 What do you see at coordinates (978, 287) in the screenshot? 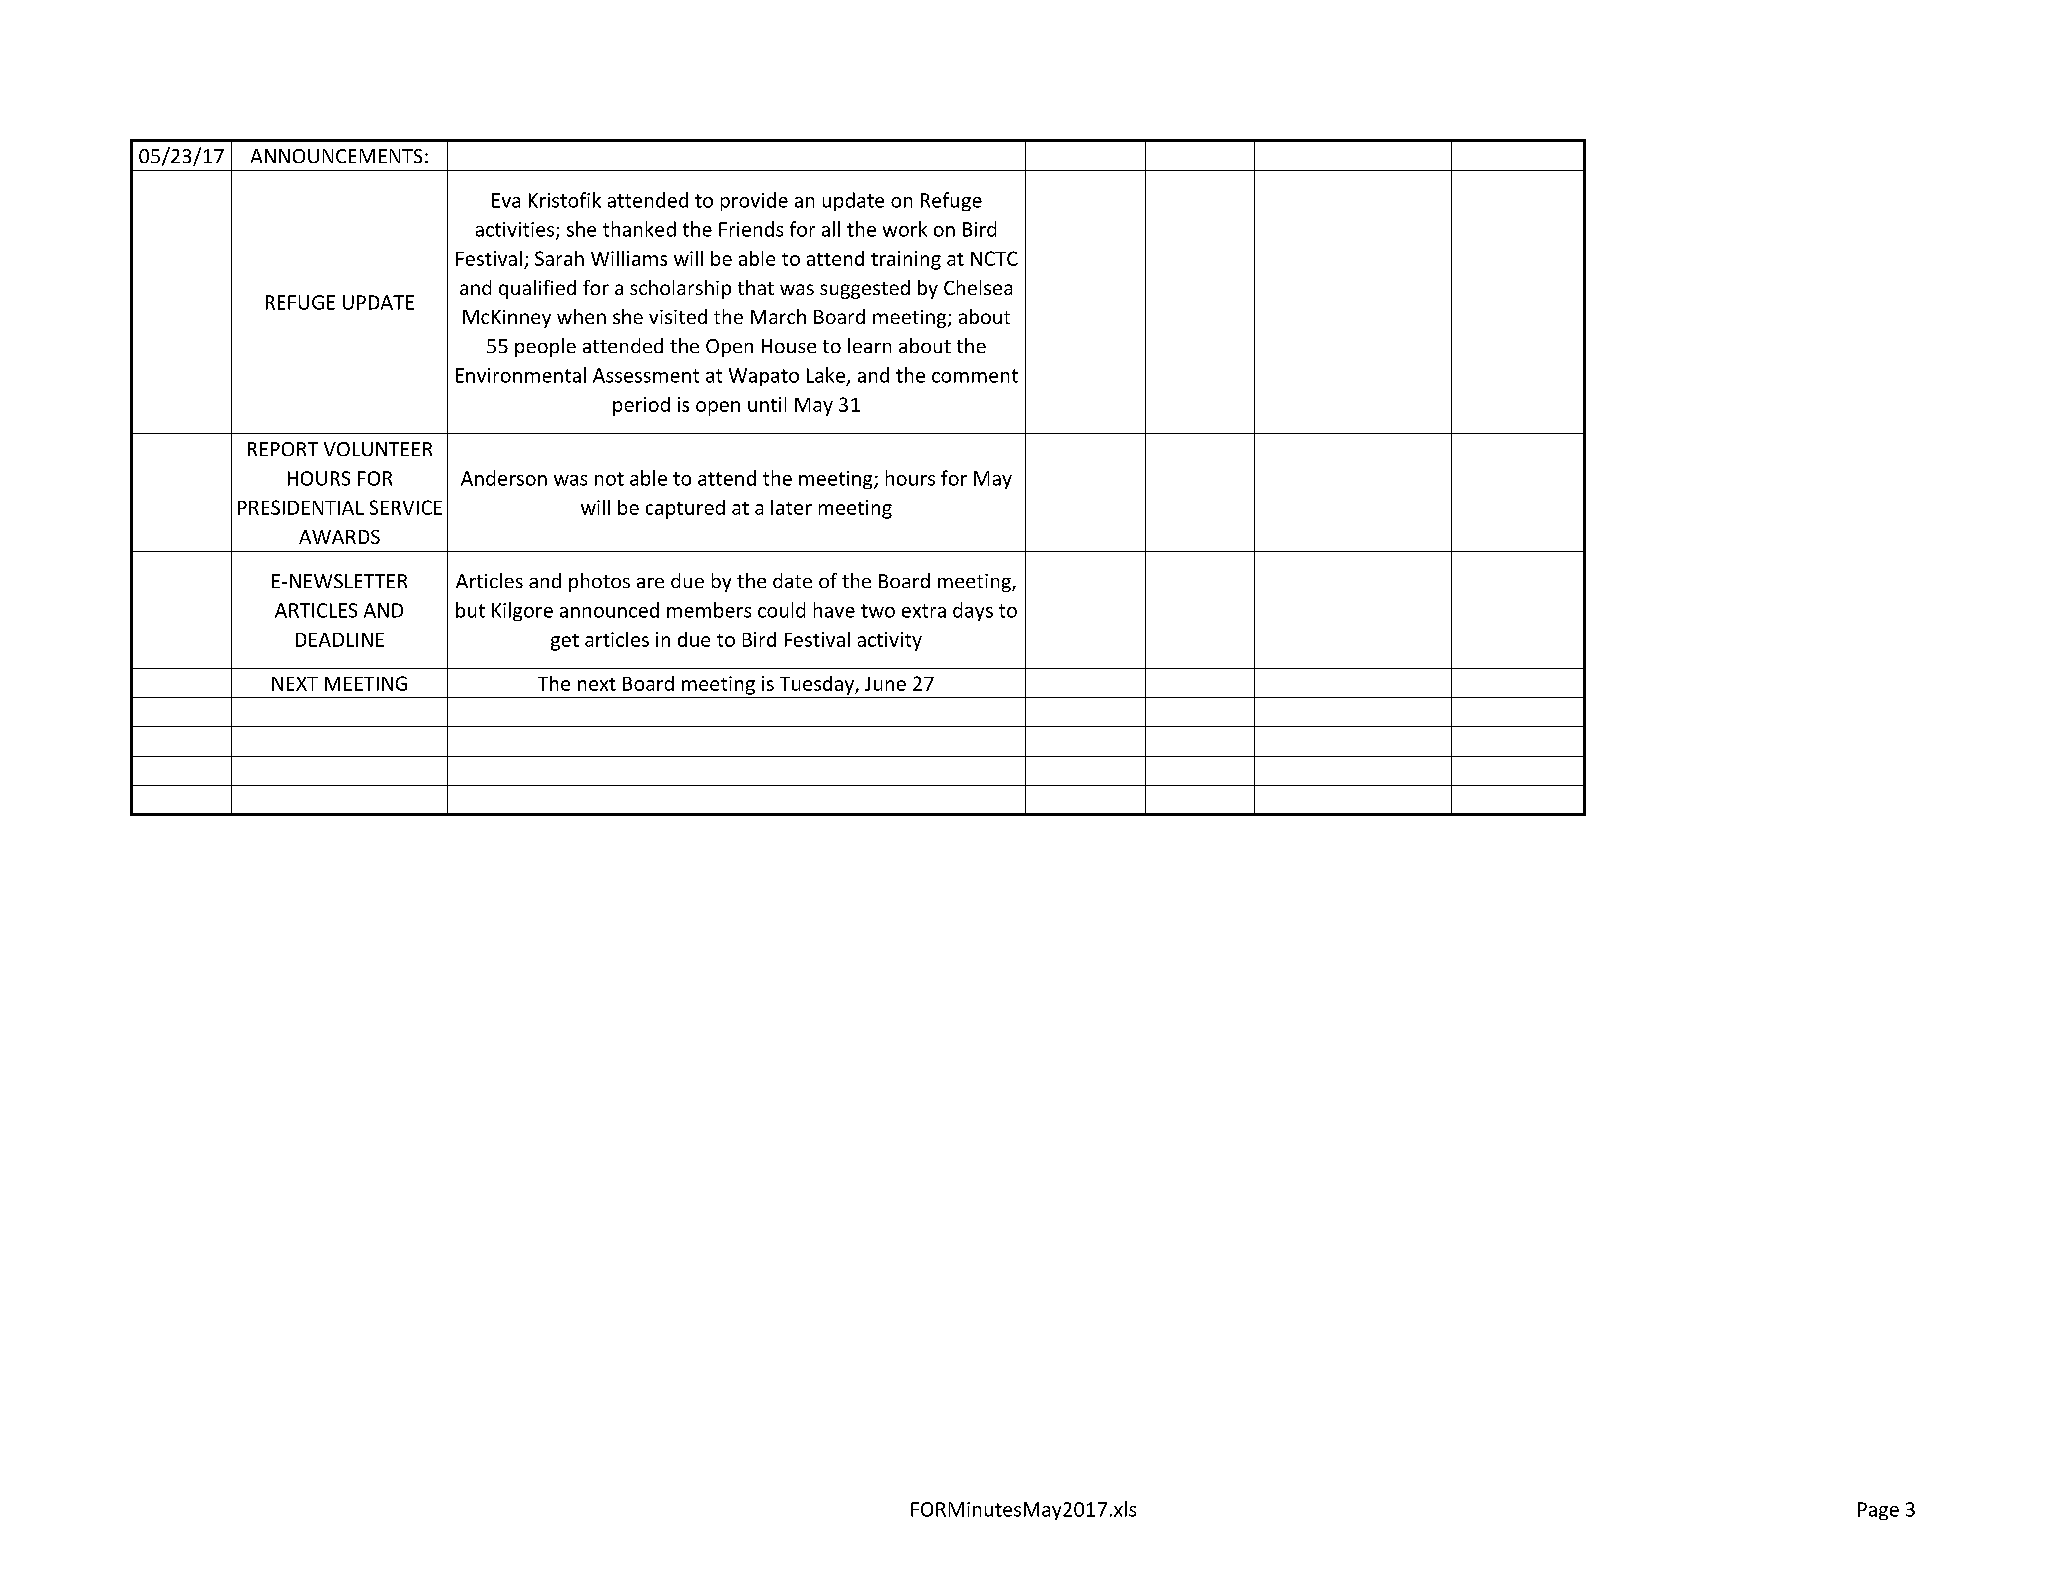
I see `Chelsea` at bounding box center [978, 287].
